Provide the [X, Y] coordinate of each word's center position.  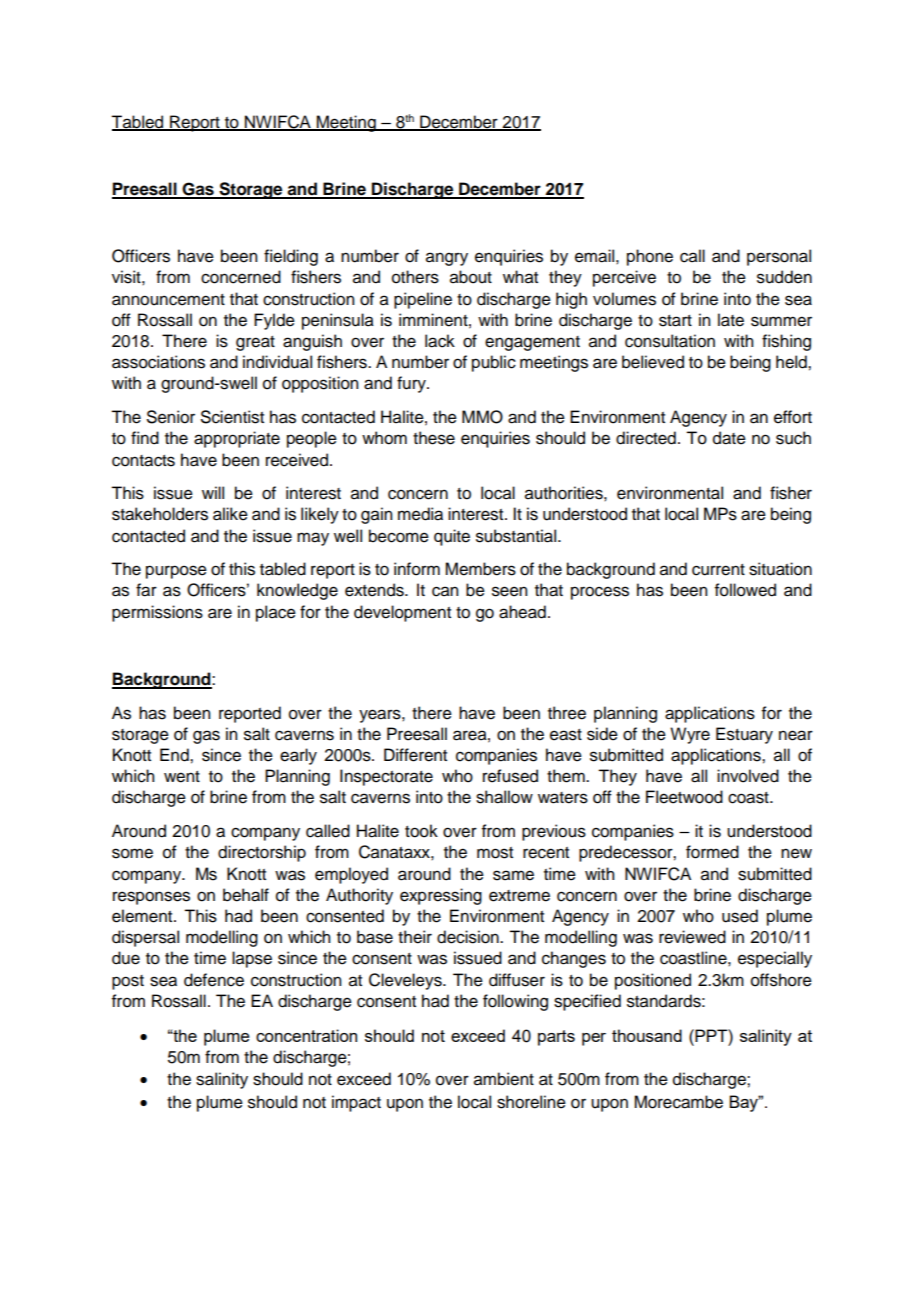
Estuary [744, 735]
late [731, 320]
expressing [441, 896]
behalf [246, 895]
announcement [168, 300]
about [471, 277]
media [420, 514]
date [729, 438]
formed [712, 852]
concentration [306, 1035]
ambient [504, 1079]
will [213, 492]
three [567, 713]
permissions [157, 613]
